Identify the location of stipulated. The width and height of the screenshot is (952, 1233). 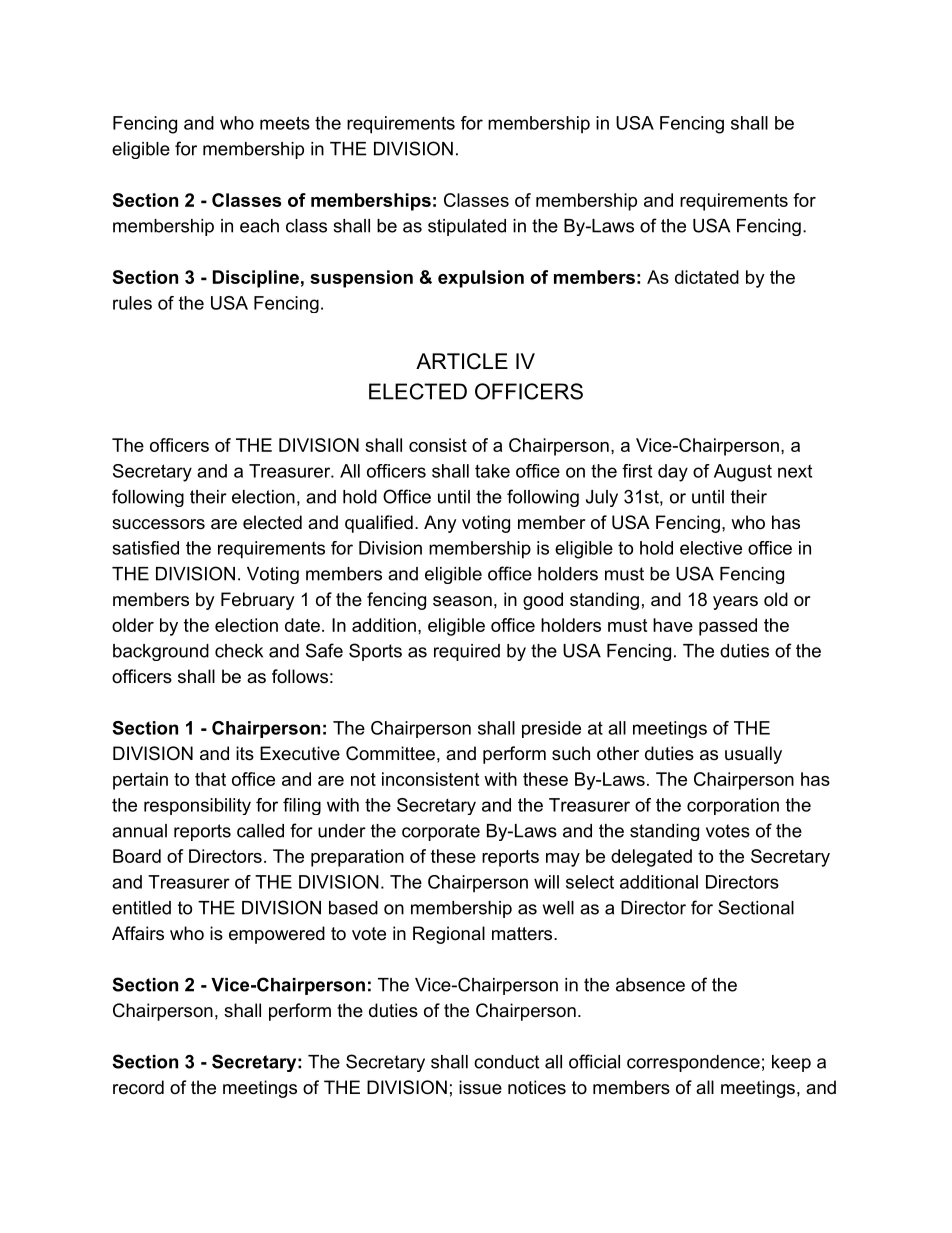
(467, 227).
